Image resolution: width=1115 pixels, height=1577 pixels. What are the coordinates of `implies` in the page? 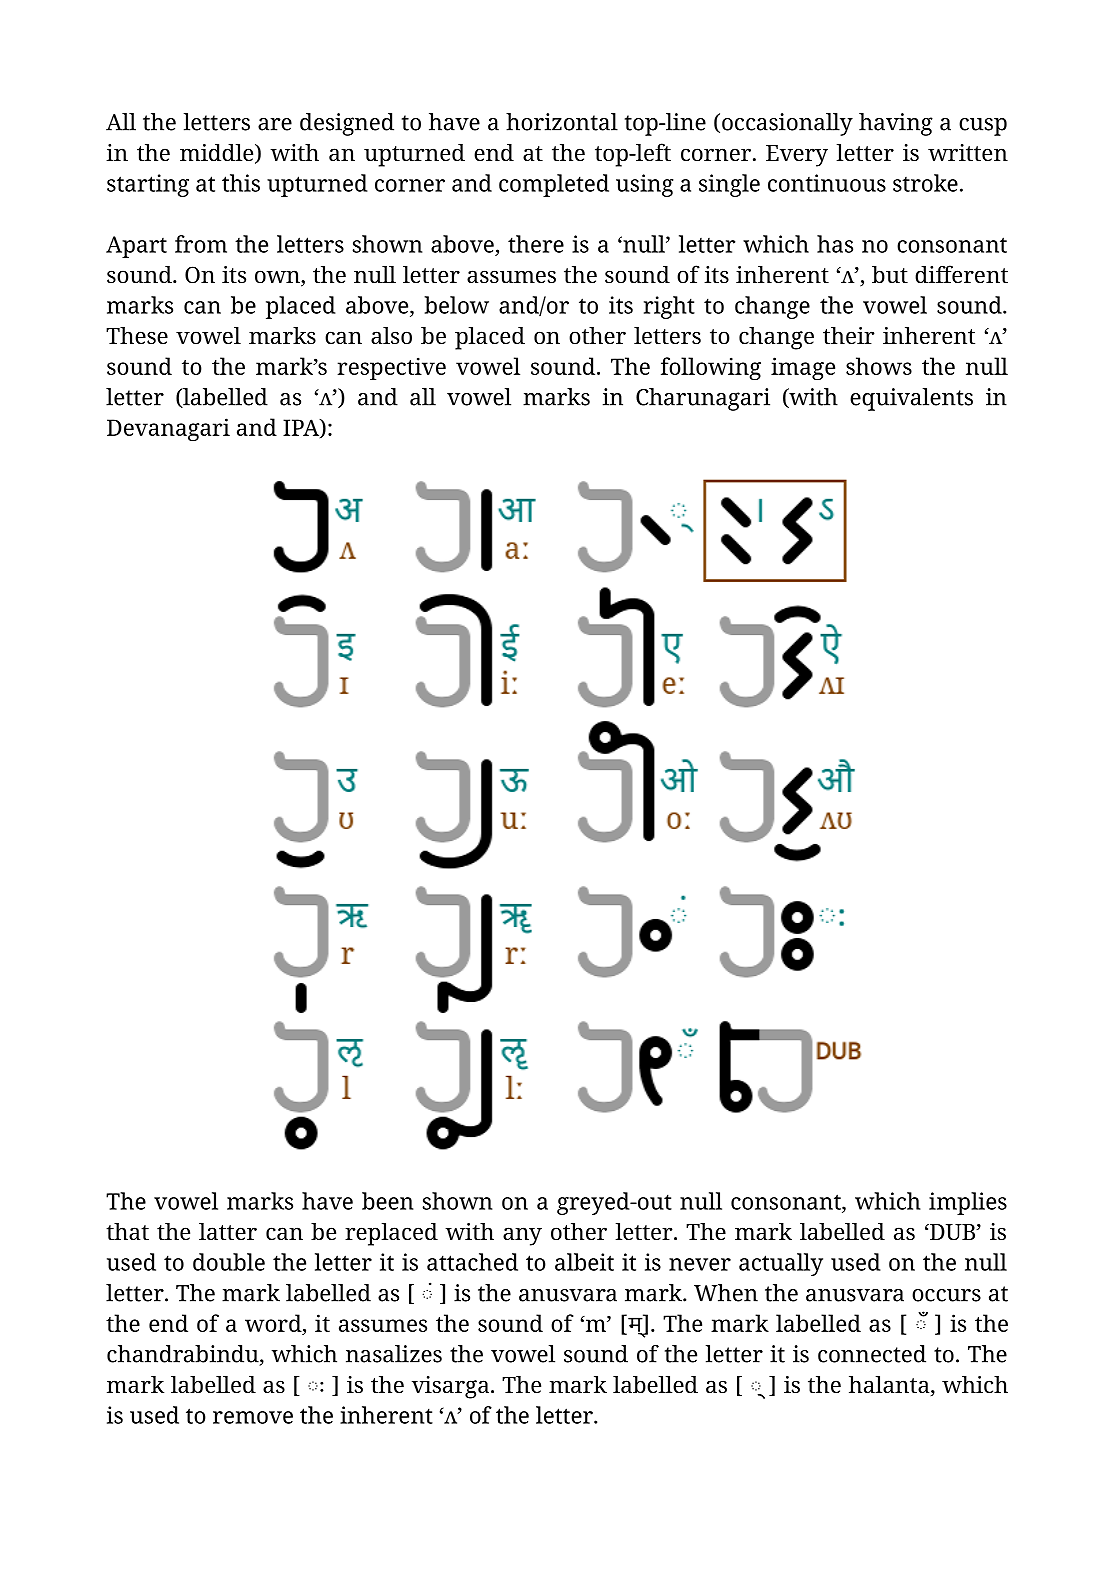 It's located at (968, 1203).
